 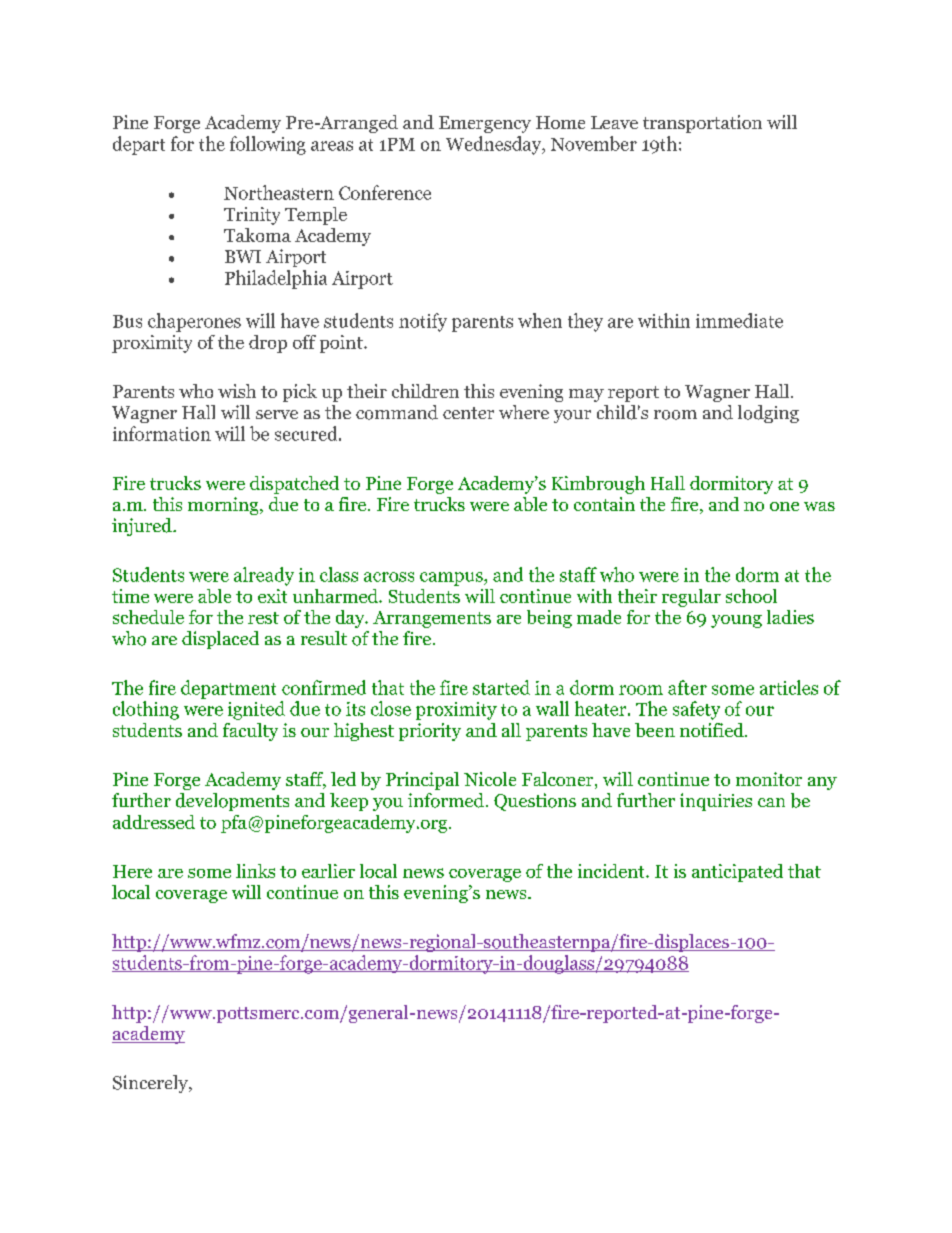 What do you see at coordinates (224, 506) in the screenshot?
I see `morning` at bounding box center [224, 506].
